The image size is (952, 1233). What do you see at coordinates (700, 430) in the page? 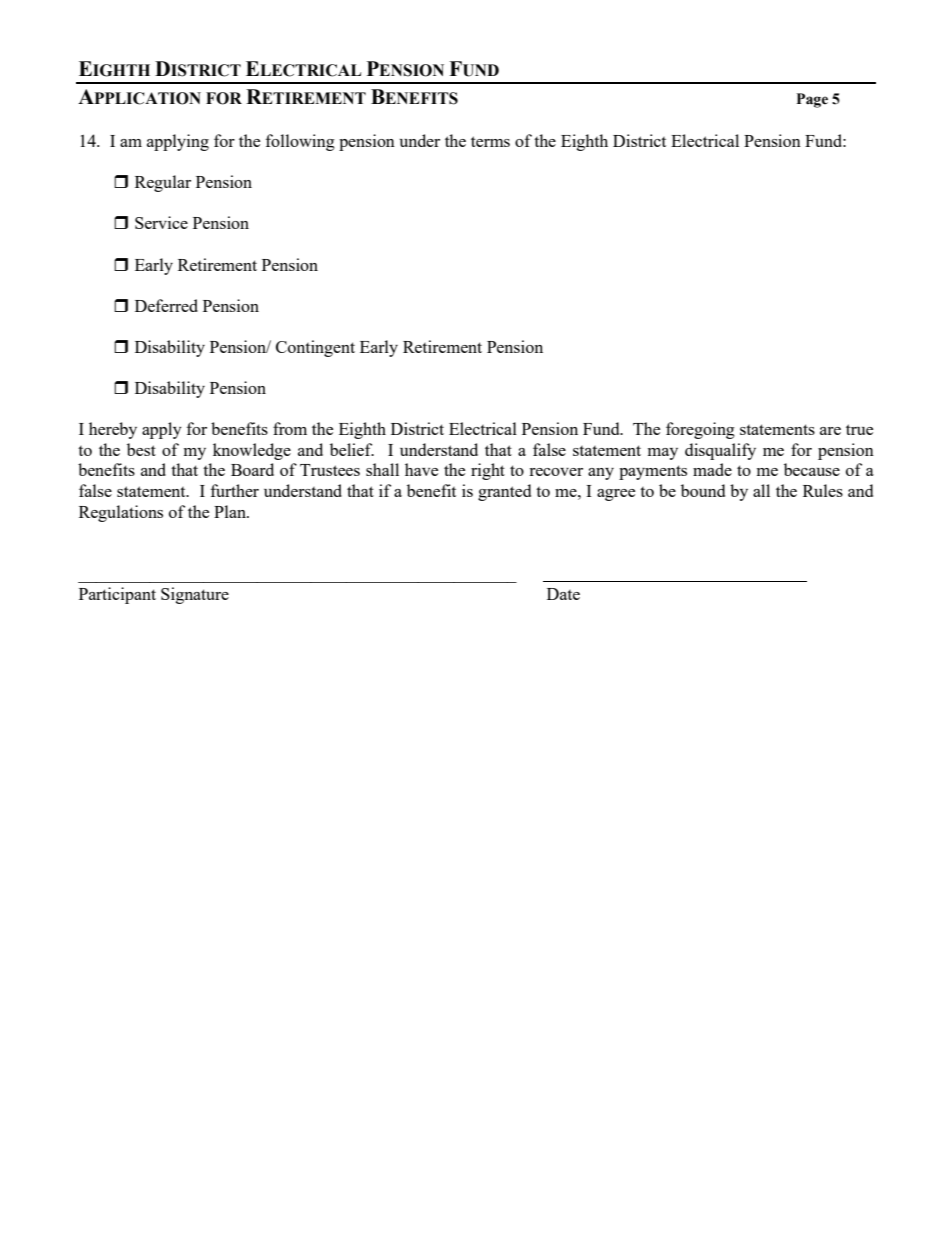
I see `foregoing` at bounding box center [700, 430].
